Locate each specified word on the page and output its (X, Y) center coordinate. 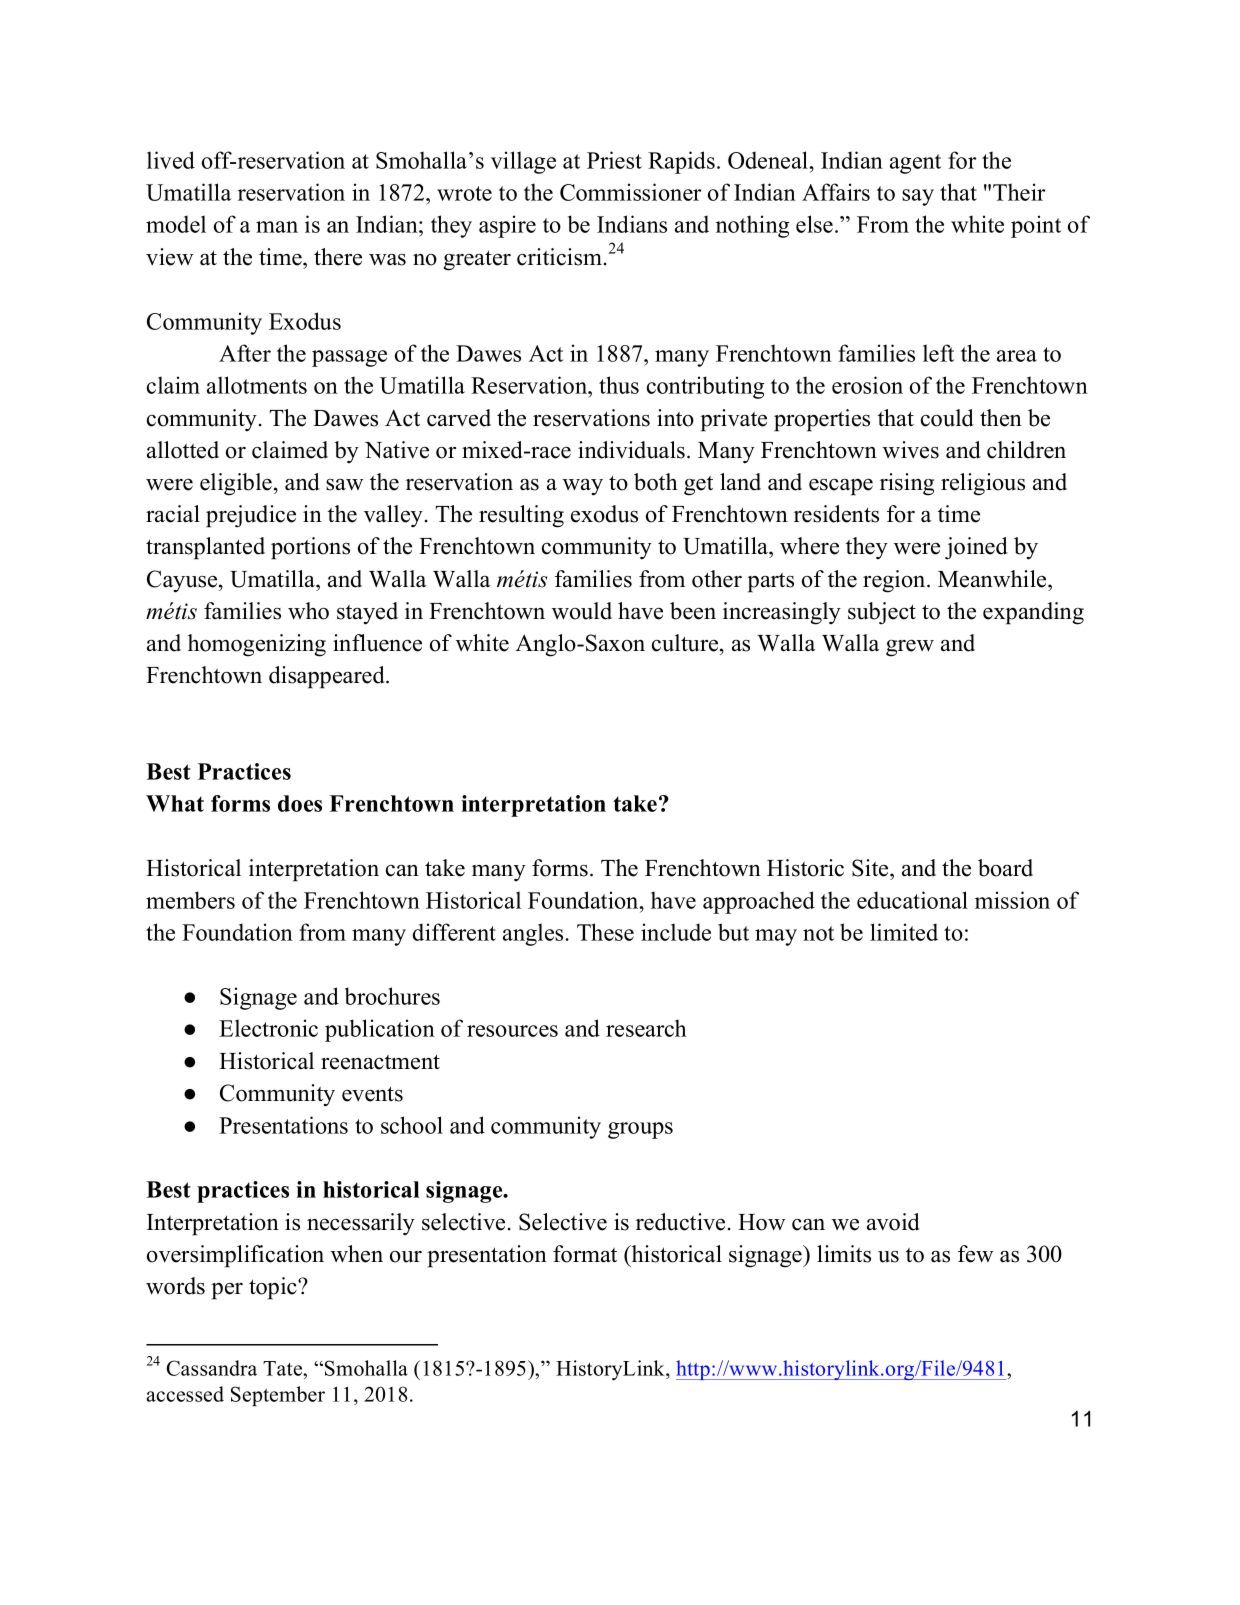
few (975, 1254)
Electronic (268, 1028)
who (308, 611)
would (582, 611)
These (605, 932)
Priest (614, 160)
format (585, 1254)
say (918, 197)
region (895, 581)
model (176, 224)
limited (904, 932)
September (278, 1396)
